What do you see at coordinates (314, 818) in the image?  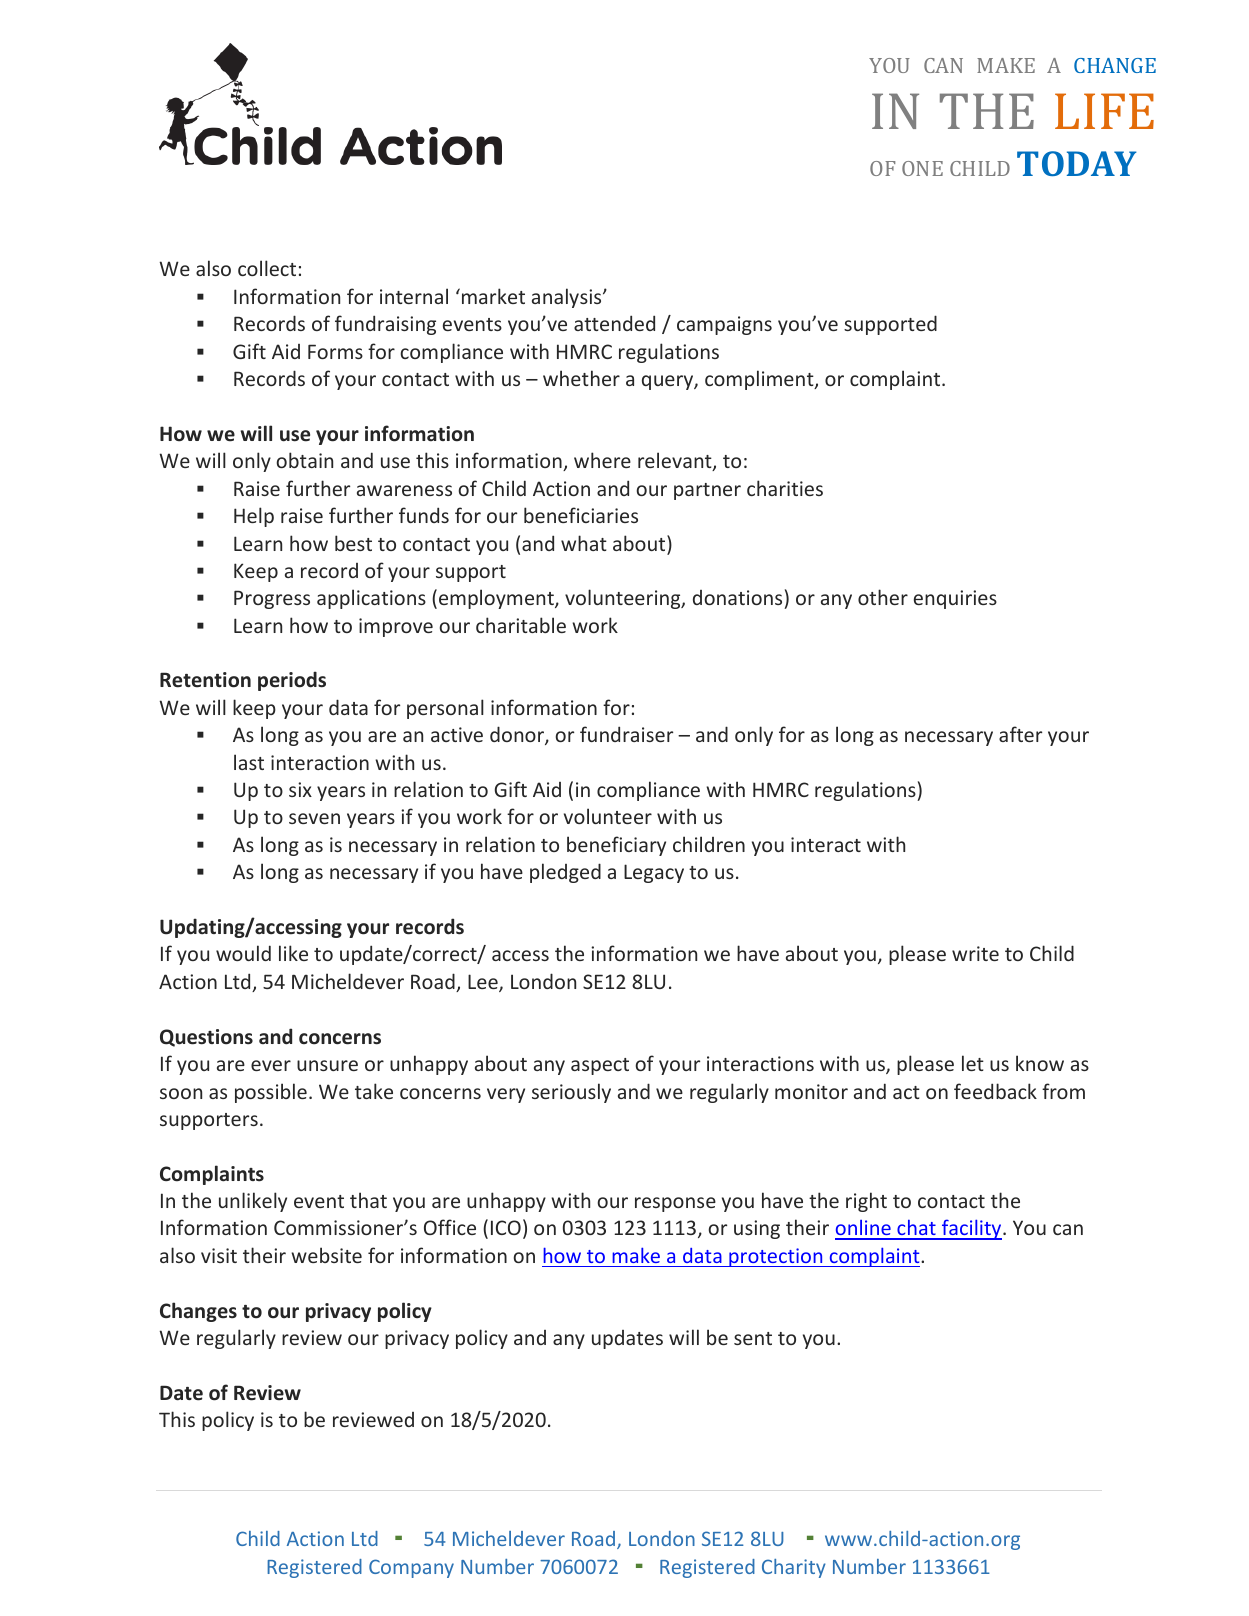 I see `seven` at bounding box center [314, 818].
